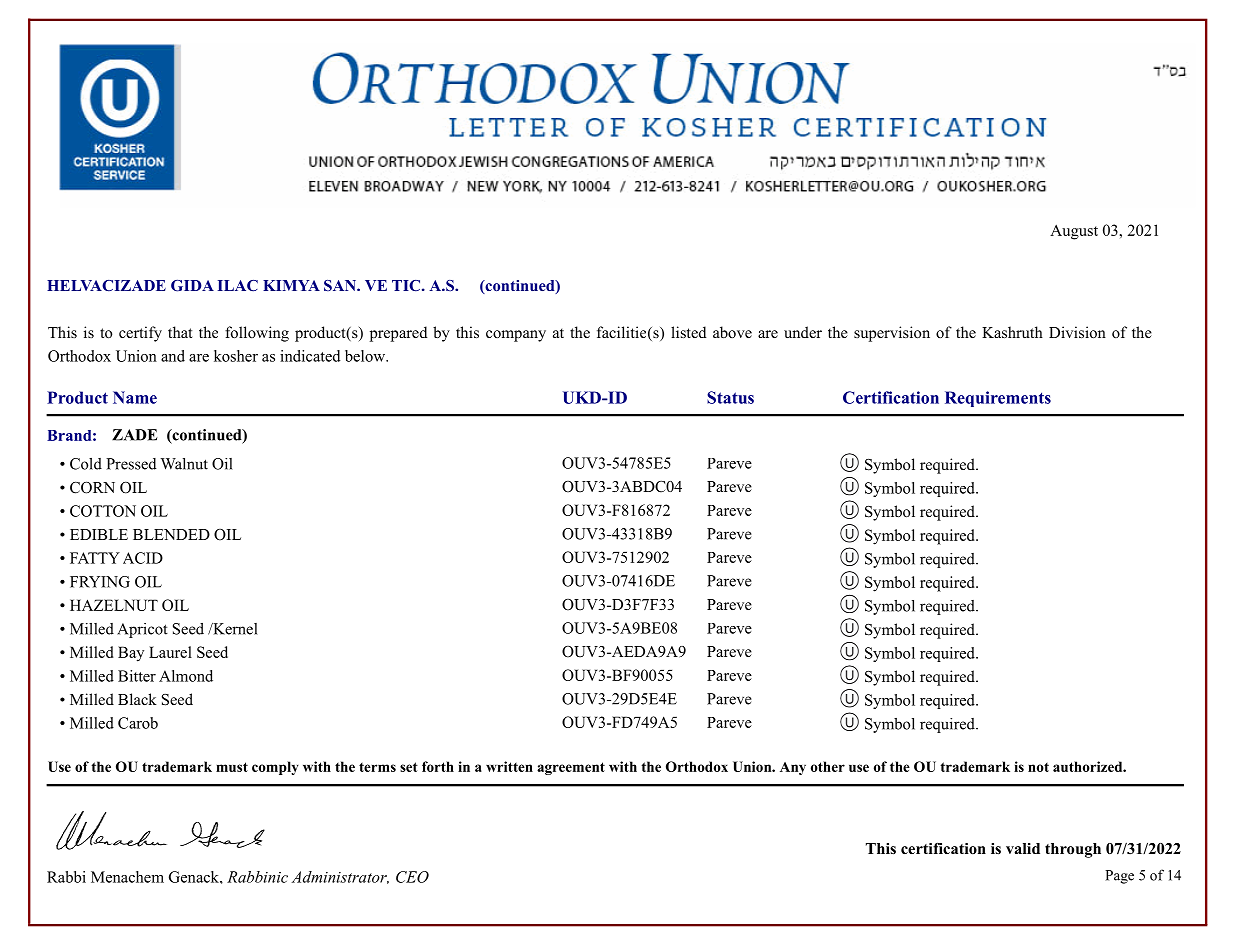 The image size is (1233, 952). I want to click on Genack, so click(195, 877).
